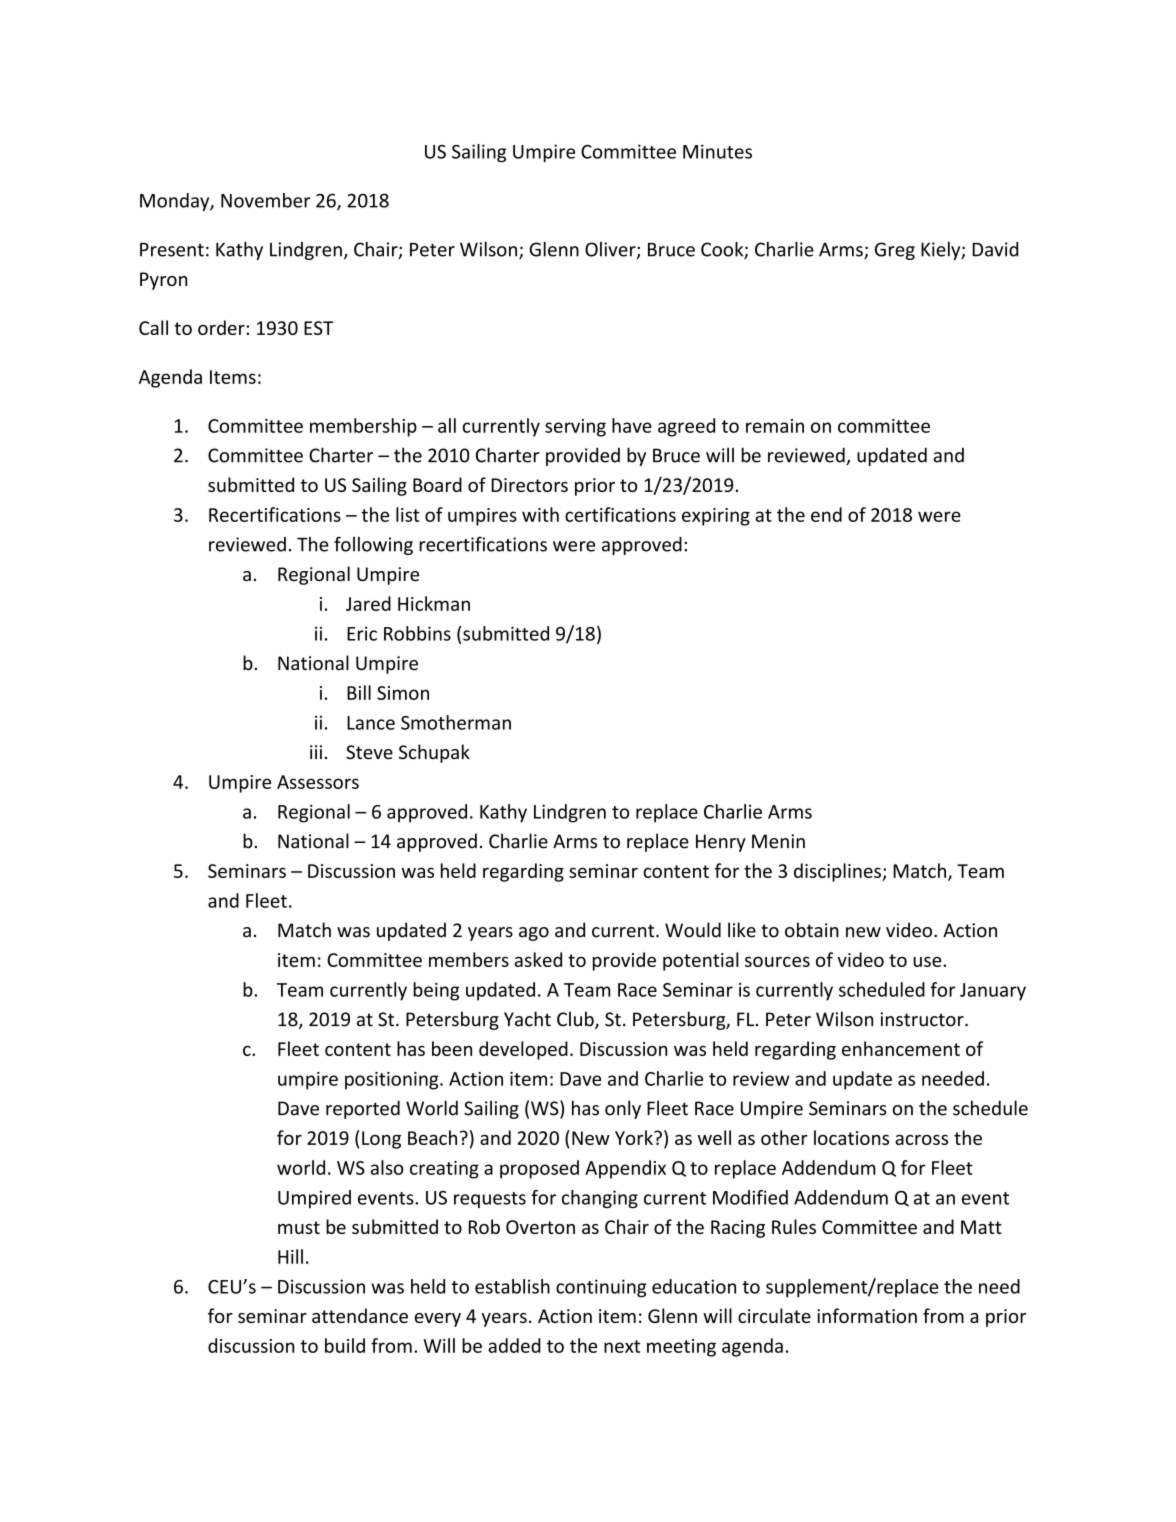 This screenshot has width=1176, height=1522. What do you see at coordinates (290, 1256) in the screenshot?
I see `Hill` at bounding box center [290, 1256].
